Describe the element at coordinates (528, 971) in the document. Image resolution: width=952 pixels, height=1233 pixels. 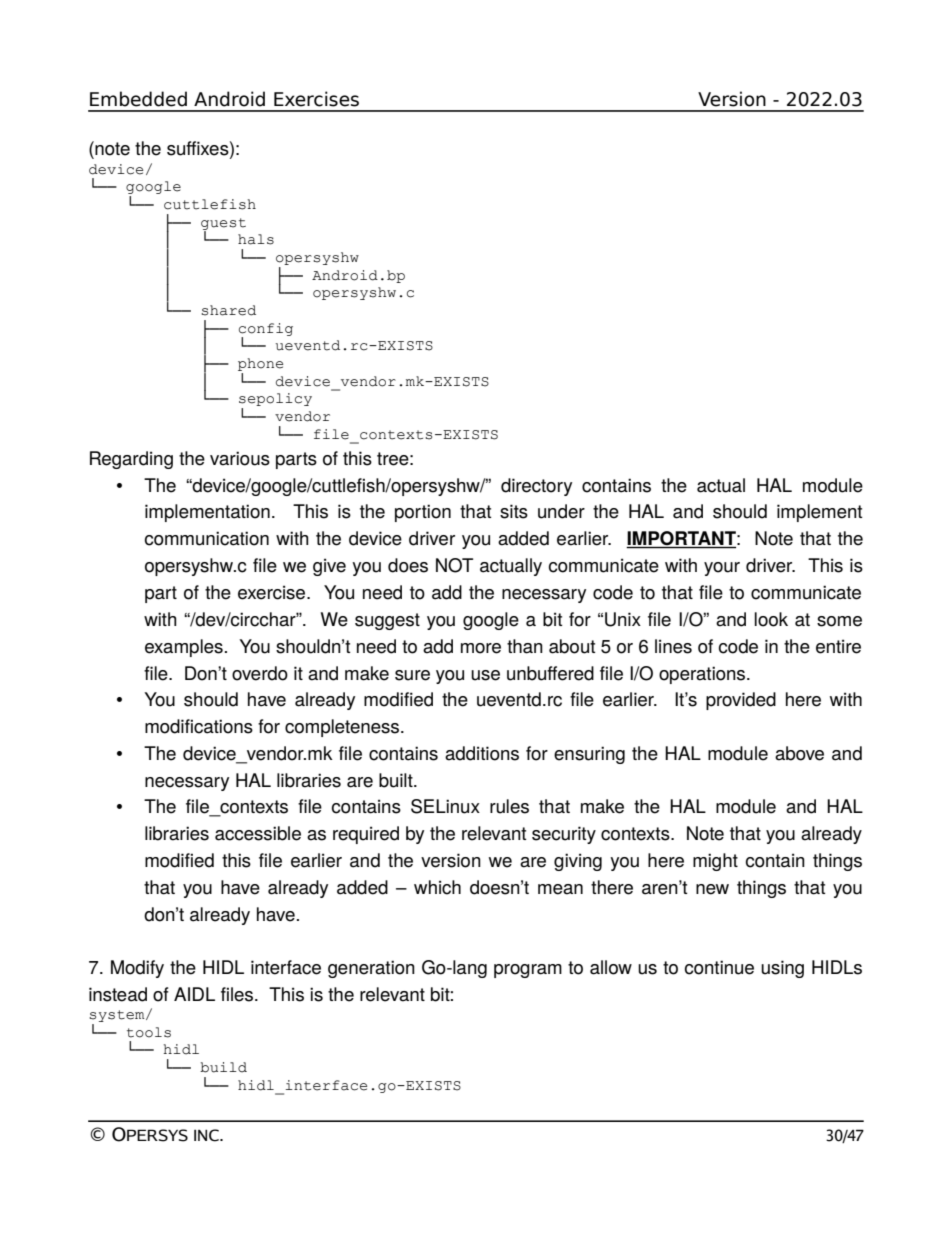
I see `program` at that location.
